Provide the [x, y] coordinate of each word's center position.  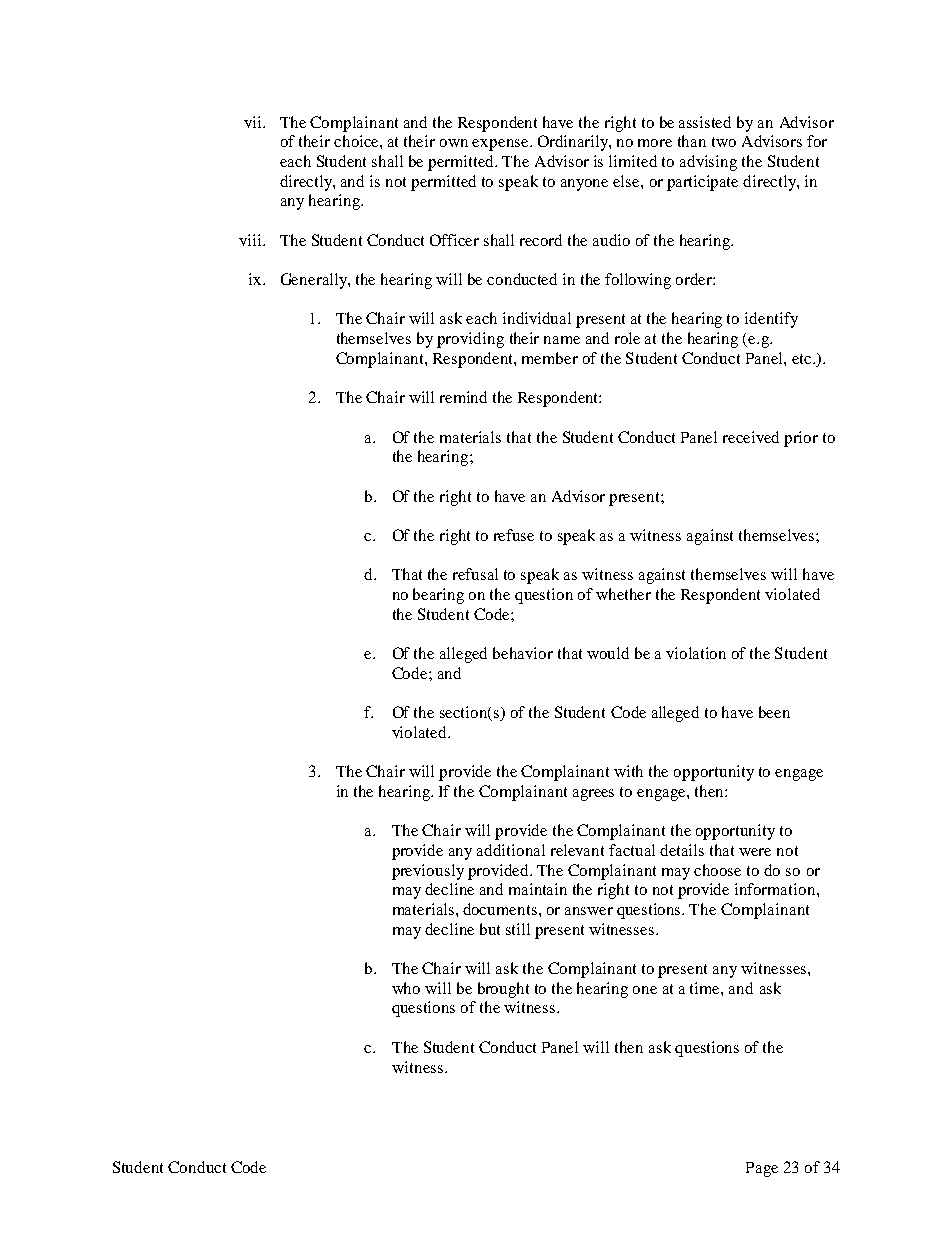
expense [501, 145]
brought [503, 990]
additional [511, 850]
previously [428, 872]
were [755, 852]
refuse [514, 535]
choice [357, 141]
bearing [438, 596]
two [724, 142]
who [406, 988]
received [751, 437]
